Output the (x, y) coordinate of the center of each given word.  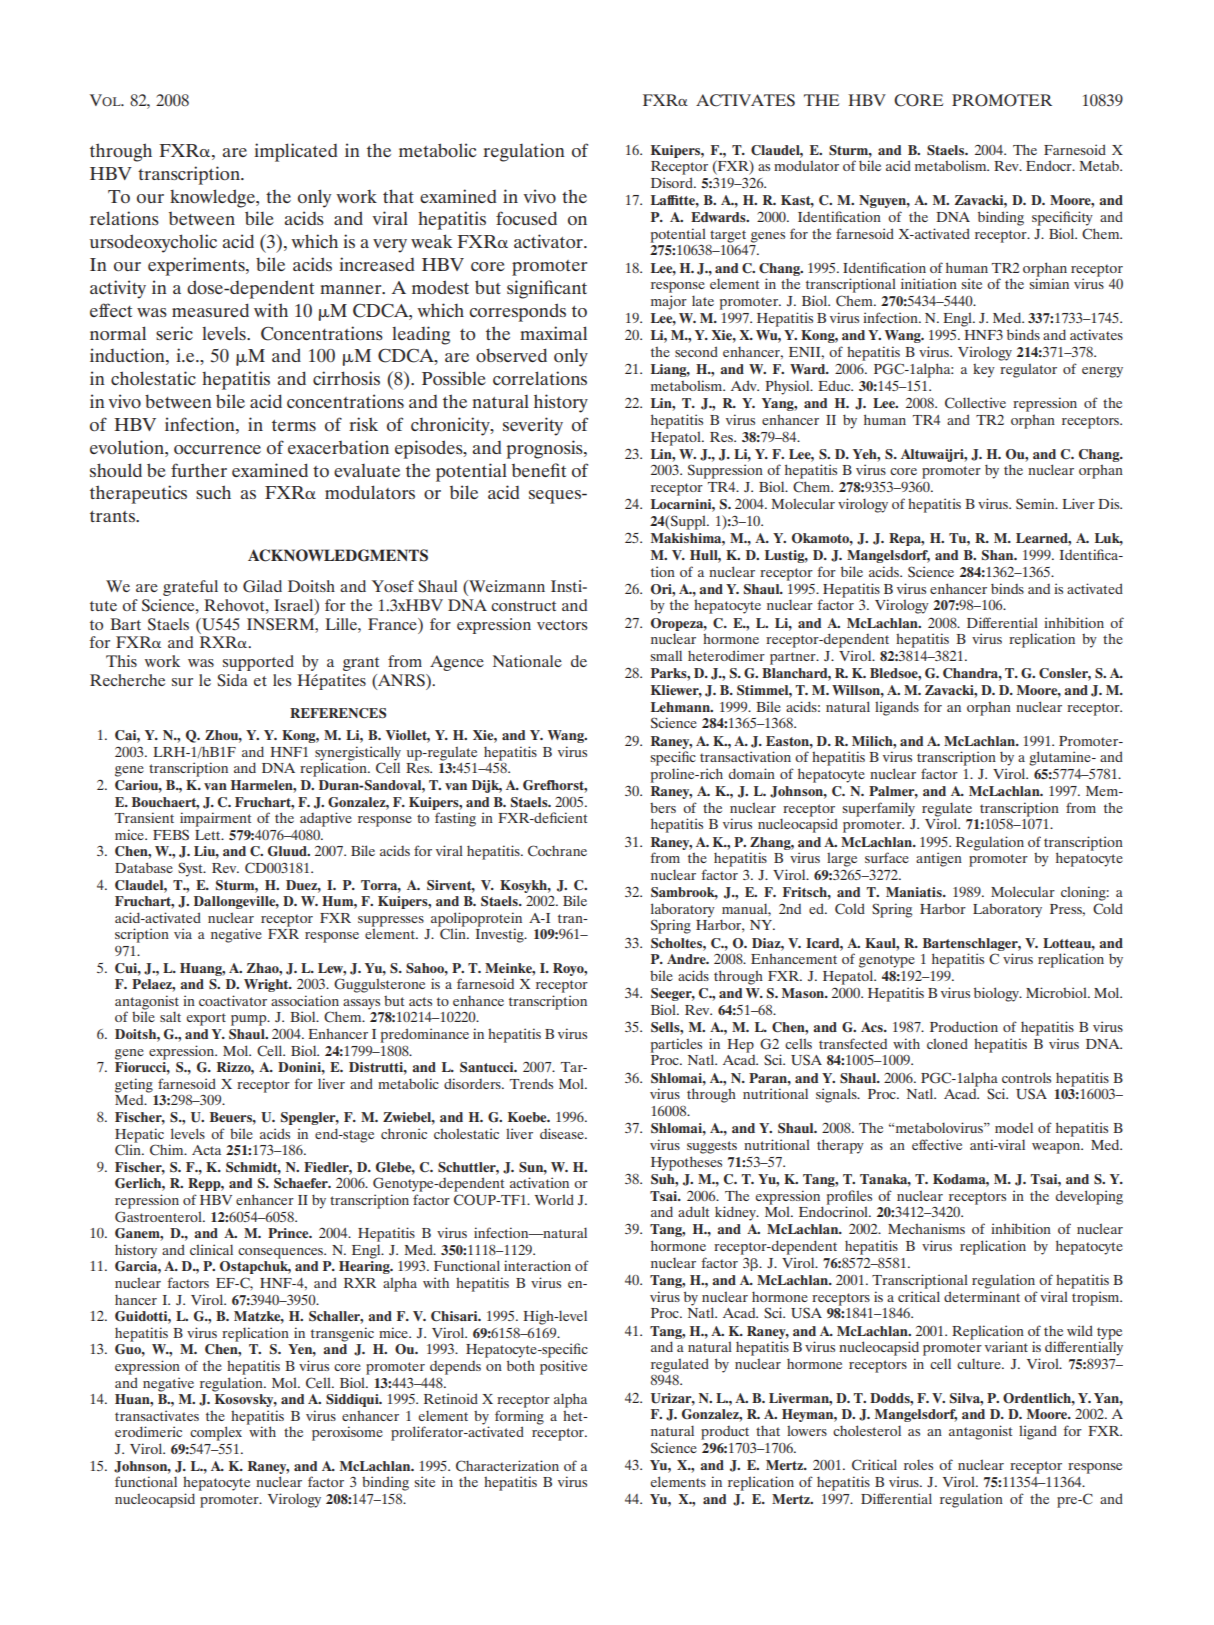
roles (918, 1464)
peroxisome (347, 1433)
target (728, 236)
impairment (215, 819)
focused (526, 218)
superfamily (879, 809)
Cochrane (557, 851)
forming (519, 1418)
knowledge (213, 198)
